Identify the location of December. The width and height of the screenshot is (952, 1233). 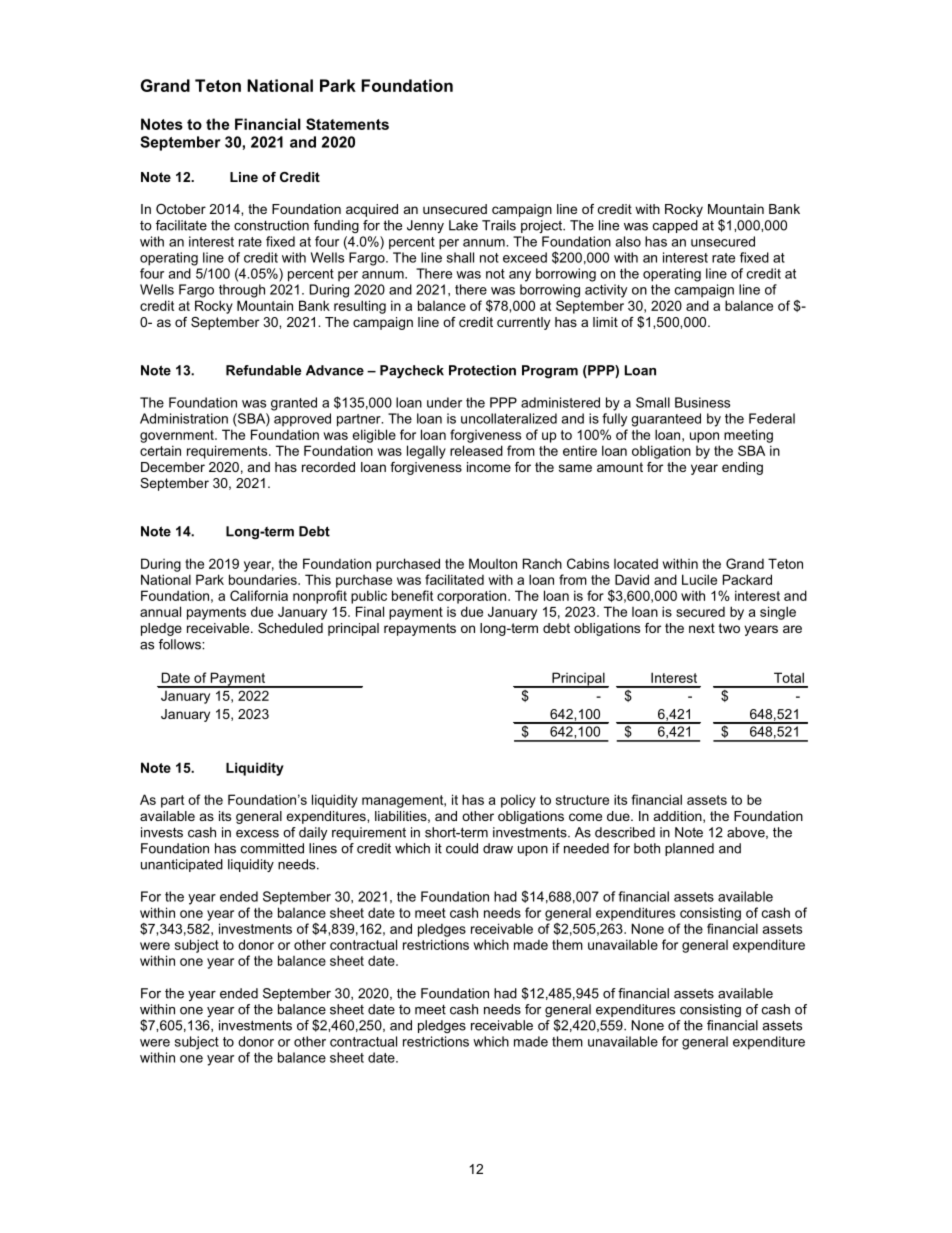
(173, 467).
